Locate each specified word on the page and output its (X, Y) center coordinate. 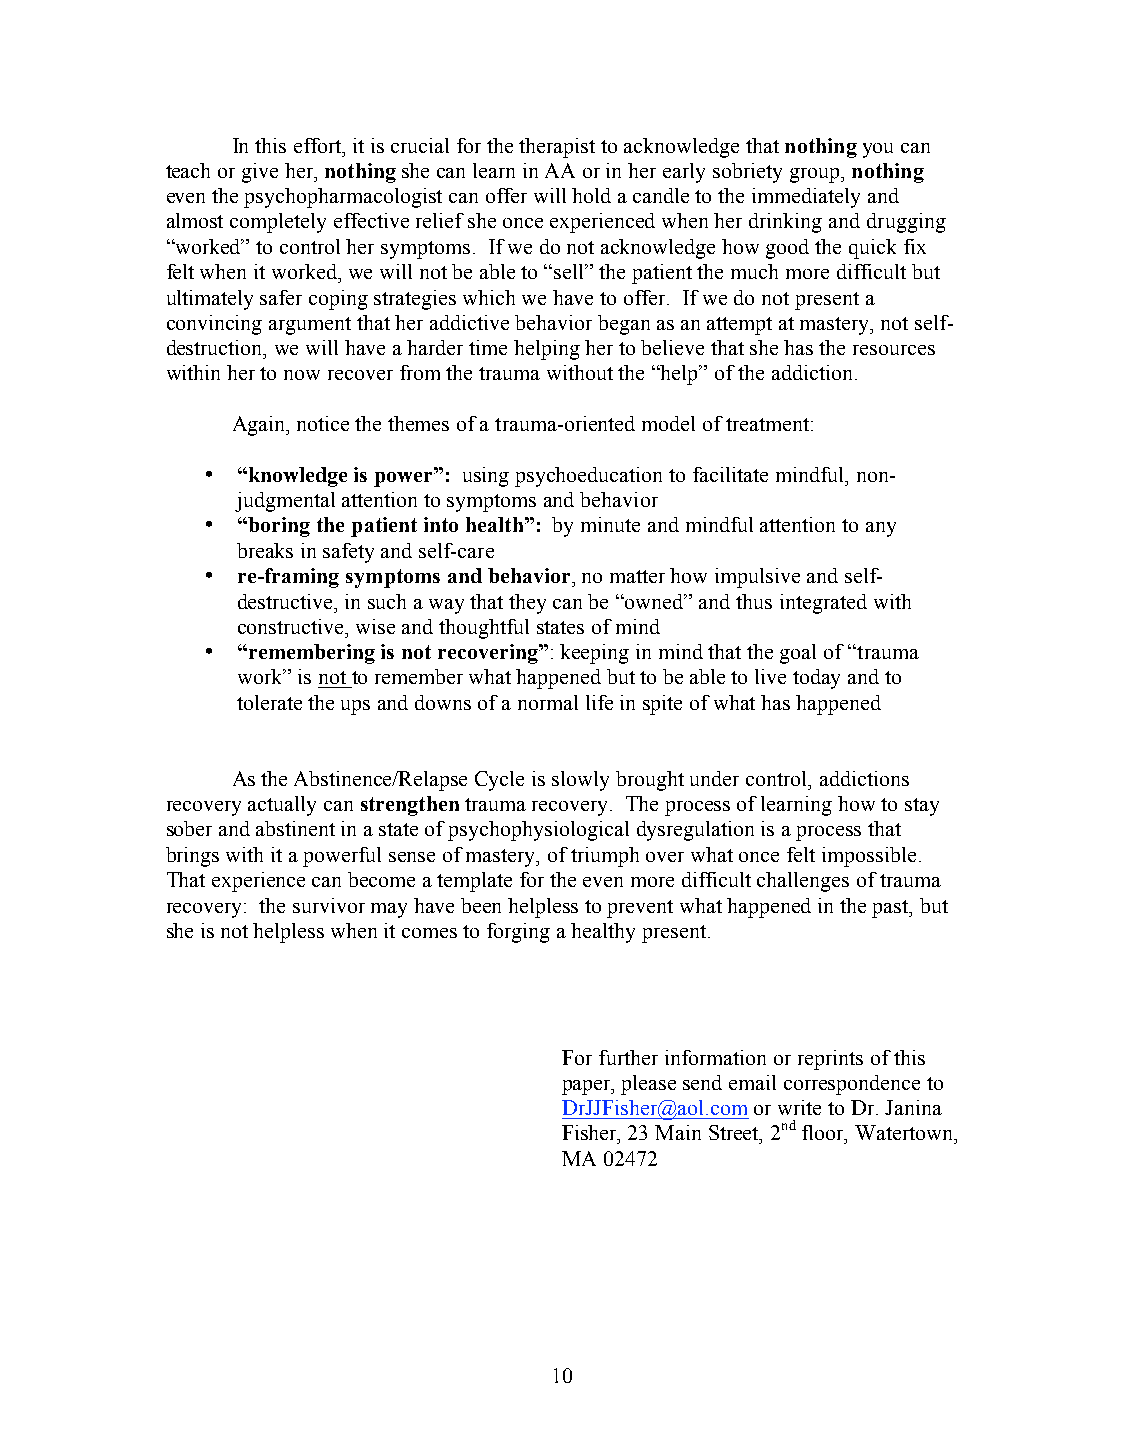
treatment (769, 424)
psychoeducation (588, 477)
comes (429, 933)
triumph (605, 857)
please (648, 1085)
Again (260, 426)
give (260, 173)
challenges (803, 882)
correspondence (852, 1085)
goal (798, 654)
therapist (557, 148)
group (816, 175)
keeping (594, 654)
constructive (292, 626)
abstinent (295, 828)
